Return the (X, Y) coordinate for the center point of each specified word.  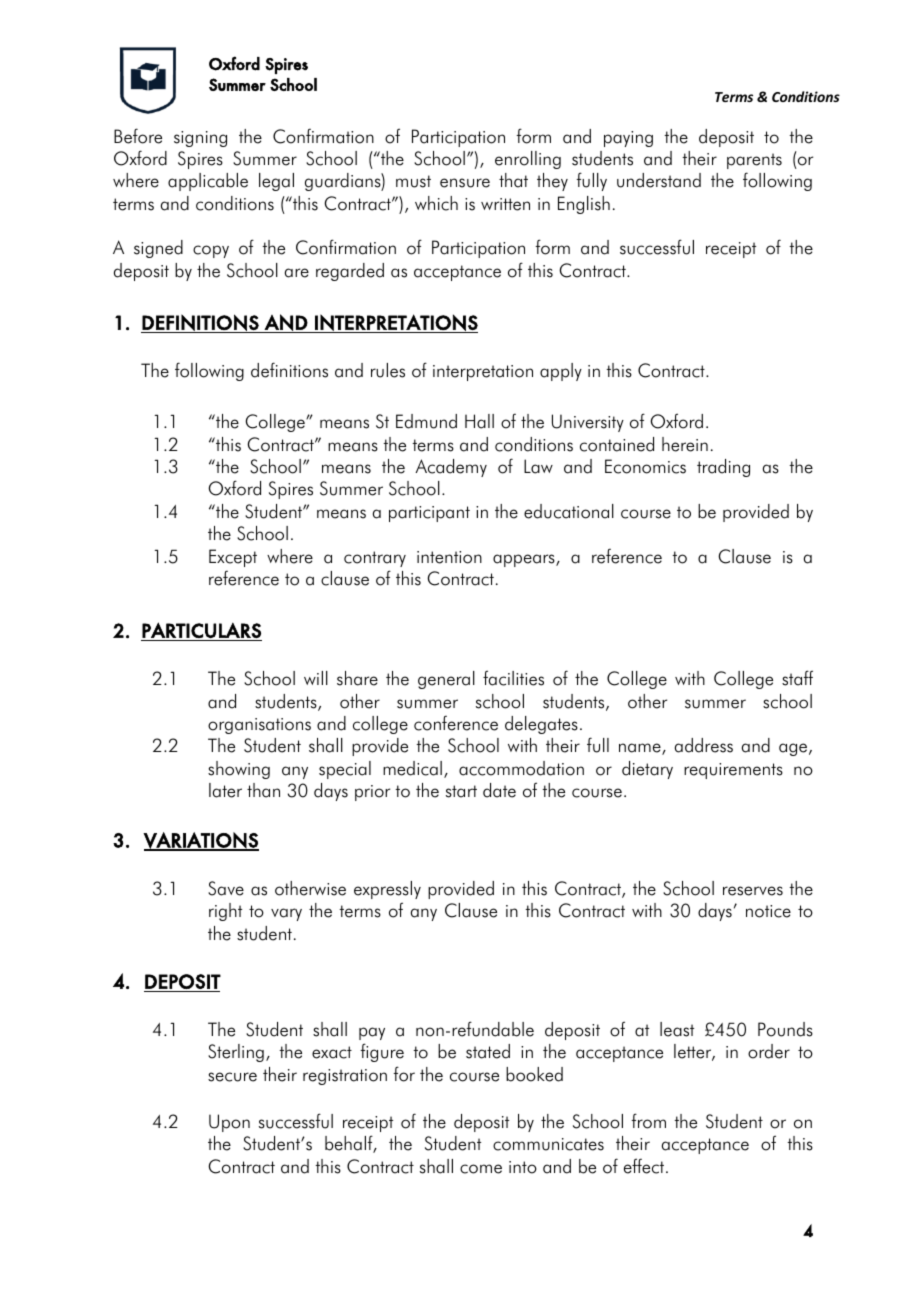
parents (754, 161)
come (481, 1169)
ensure (465, 183)
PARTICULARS (201, 630)
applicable (208, 182)
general (446, 680)
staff (797, 678)
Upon (229, 1123)
